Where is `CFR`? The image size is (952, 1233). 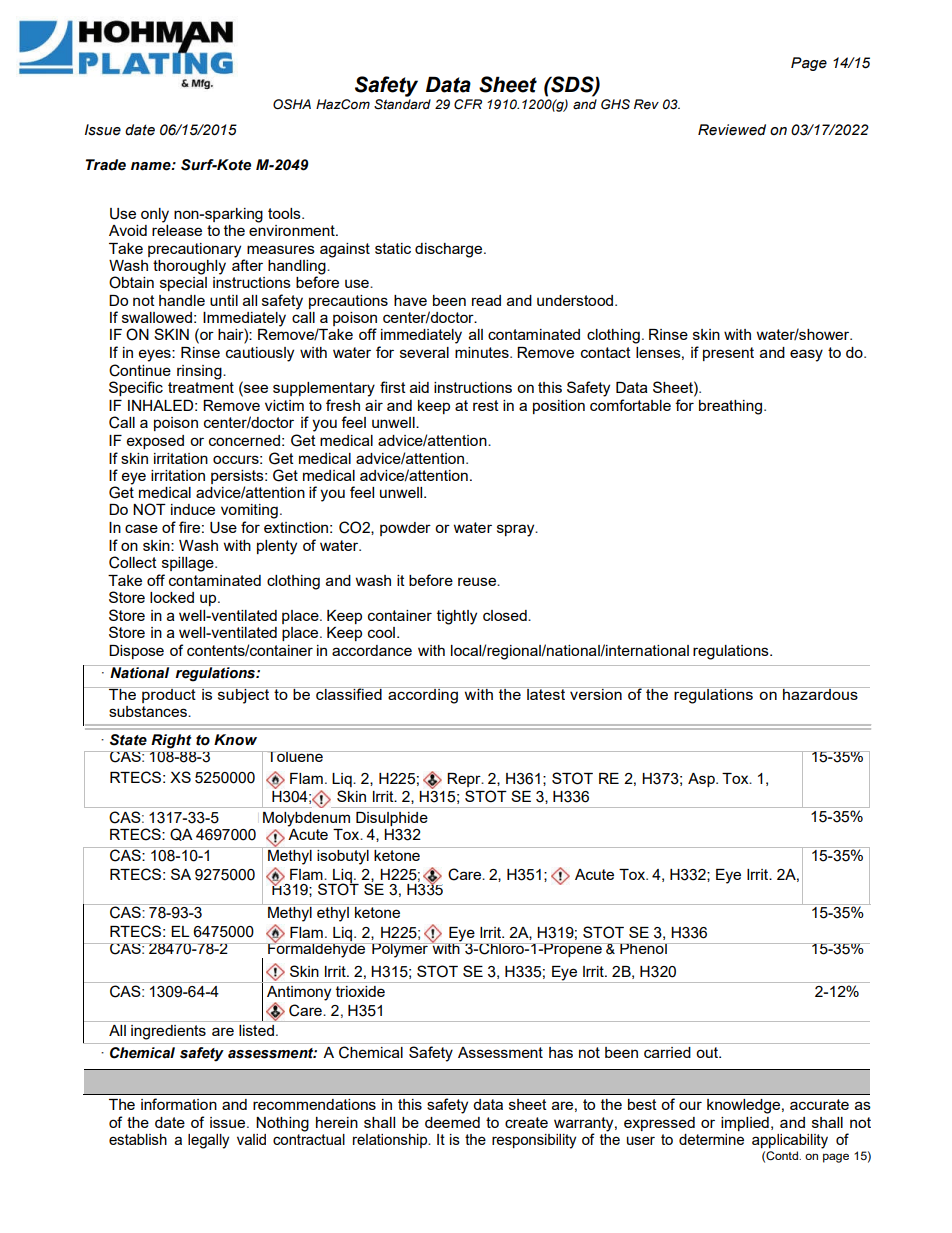 CFR is located at coordinates (468, 104).
